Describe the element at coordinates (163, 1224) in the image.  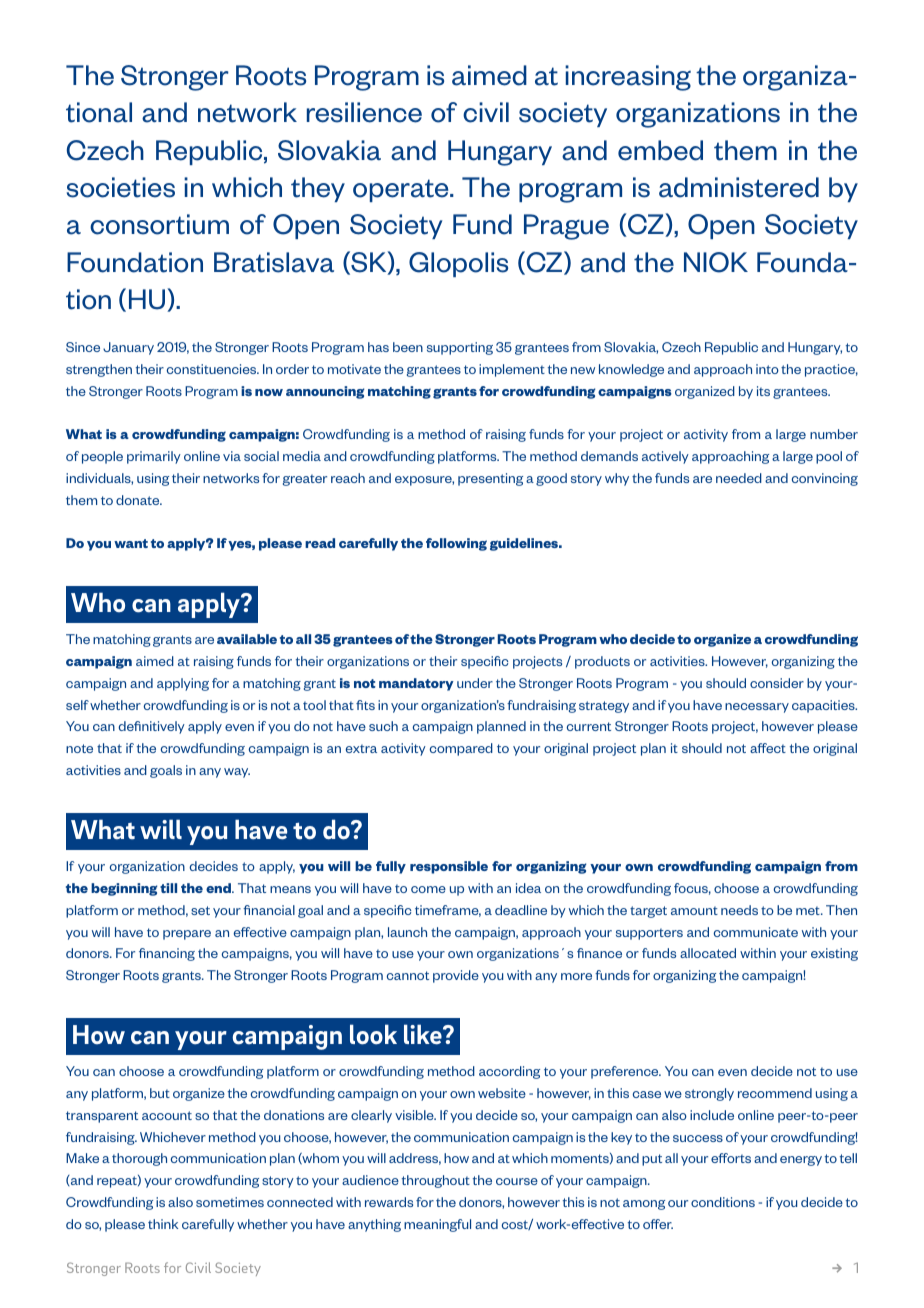
I see `think` at that location.
